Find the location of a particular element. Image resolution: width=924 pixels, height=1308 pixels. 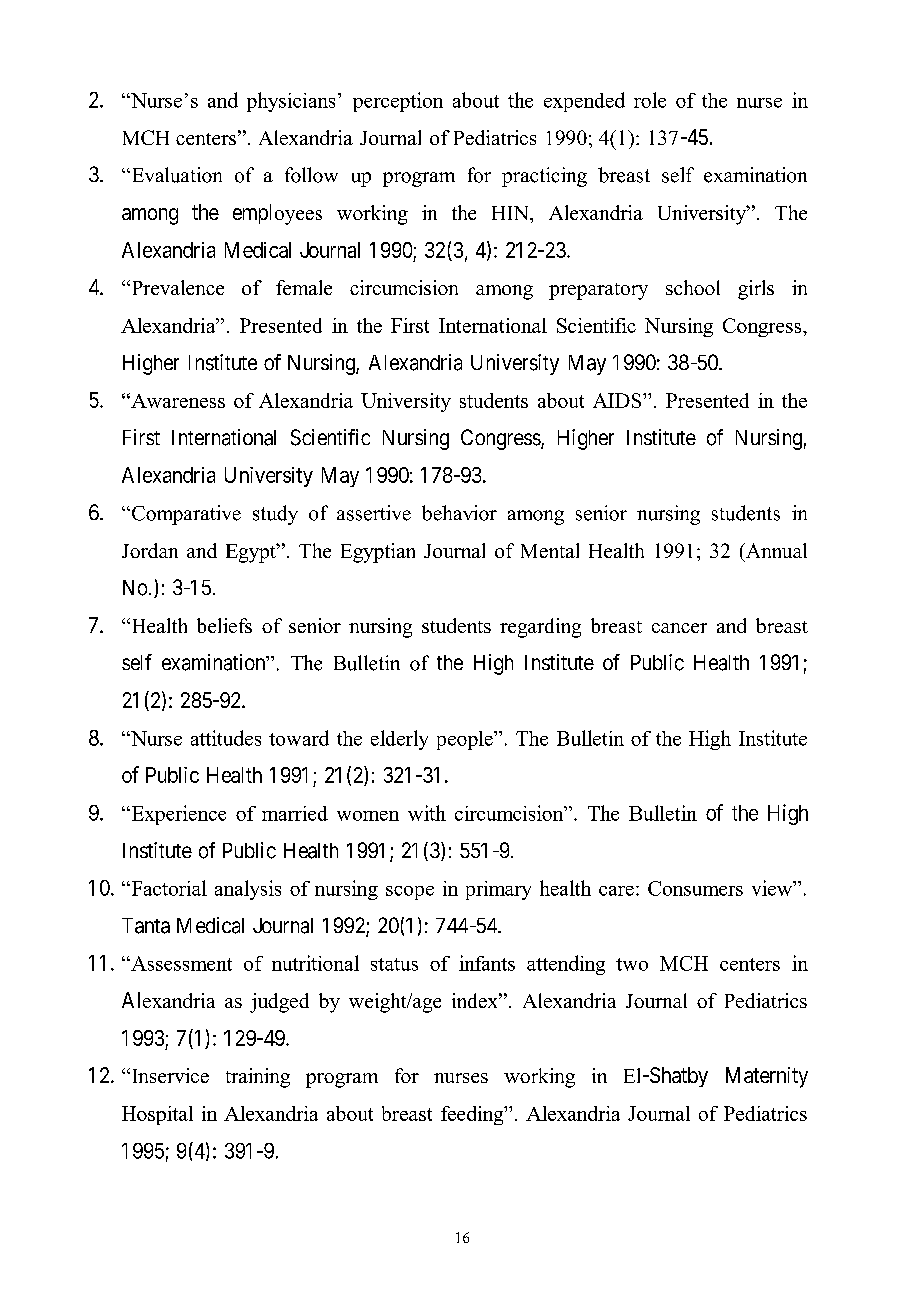

Maternity is located at coordinates (767, 1077).
